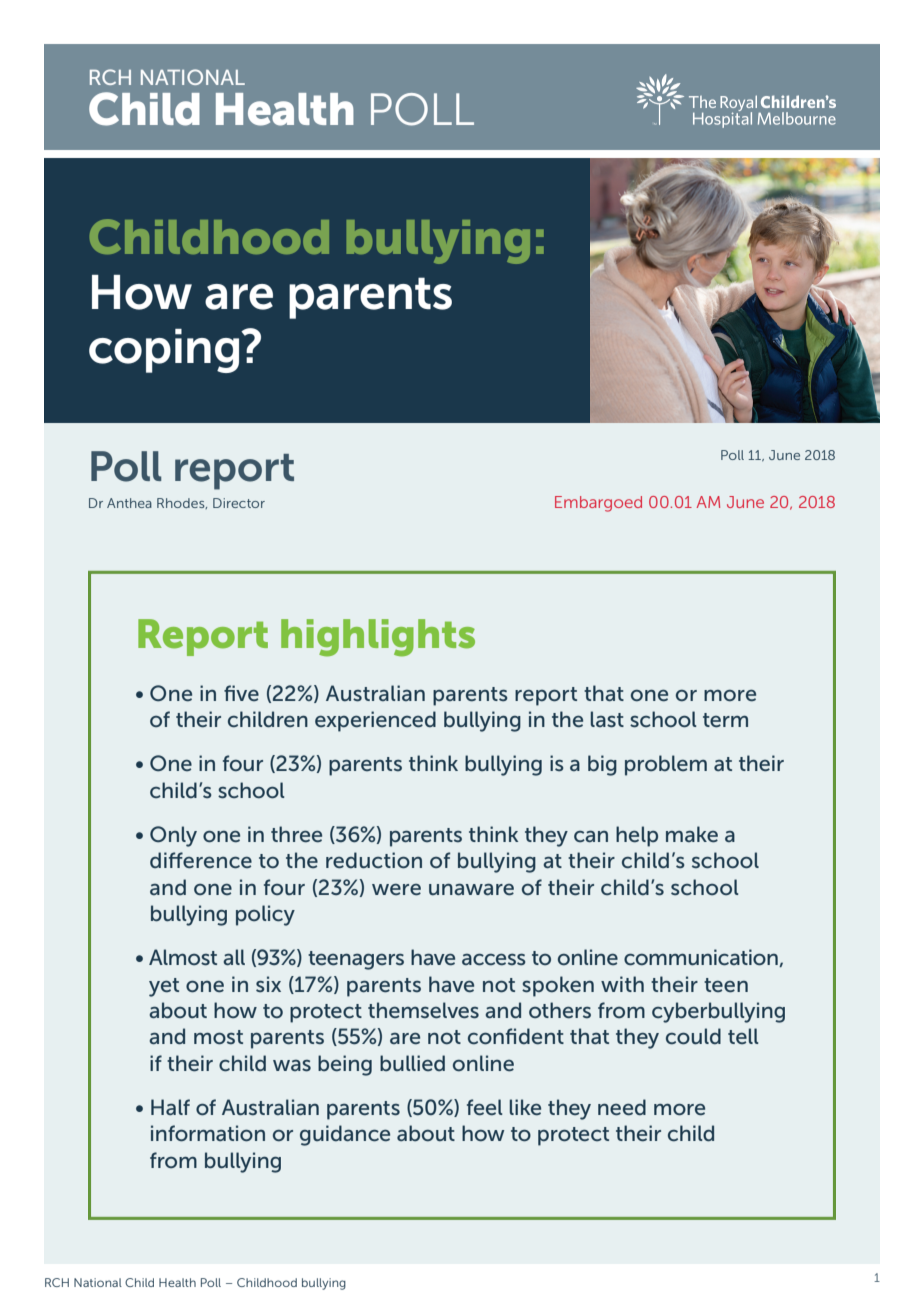 Image resolution: width=924 pixels, height=1308 pixels. Describe the element at coordinates (471, 889) in the document. I see `unaware` at that location.
